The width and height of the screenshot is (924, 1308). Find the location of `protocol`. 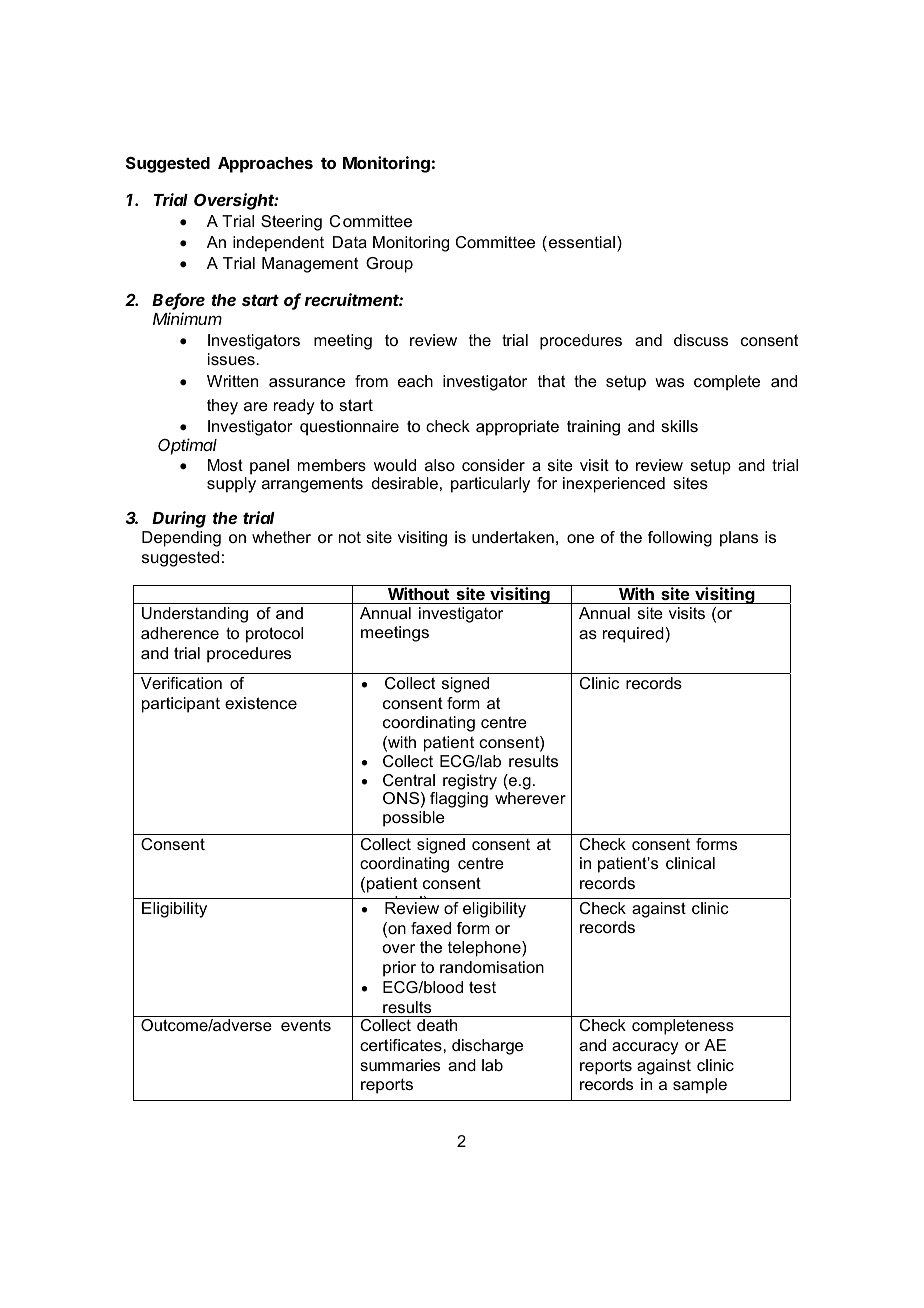

protocol is located at coordinates (274, 635).
